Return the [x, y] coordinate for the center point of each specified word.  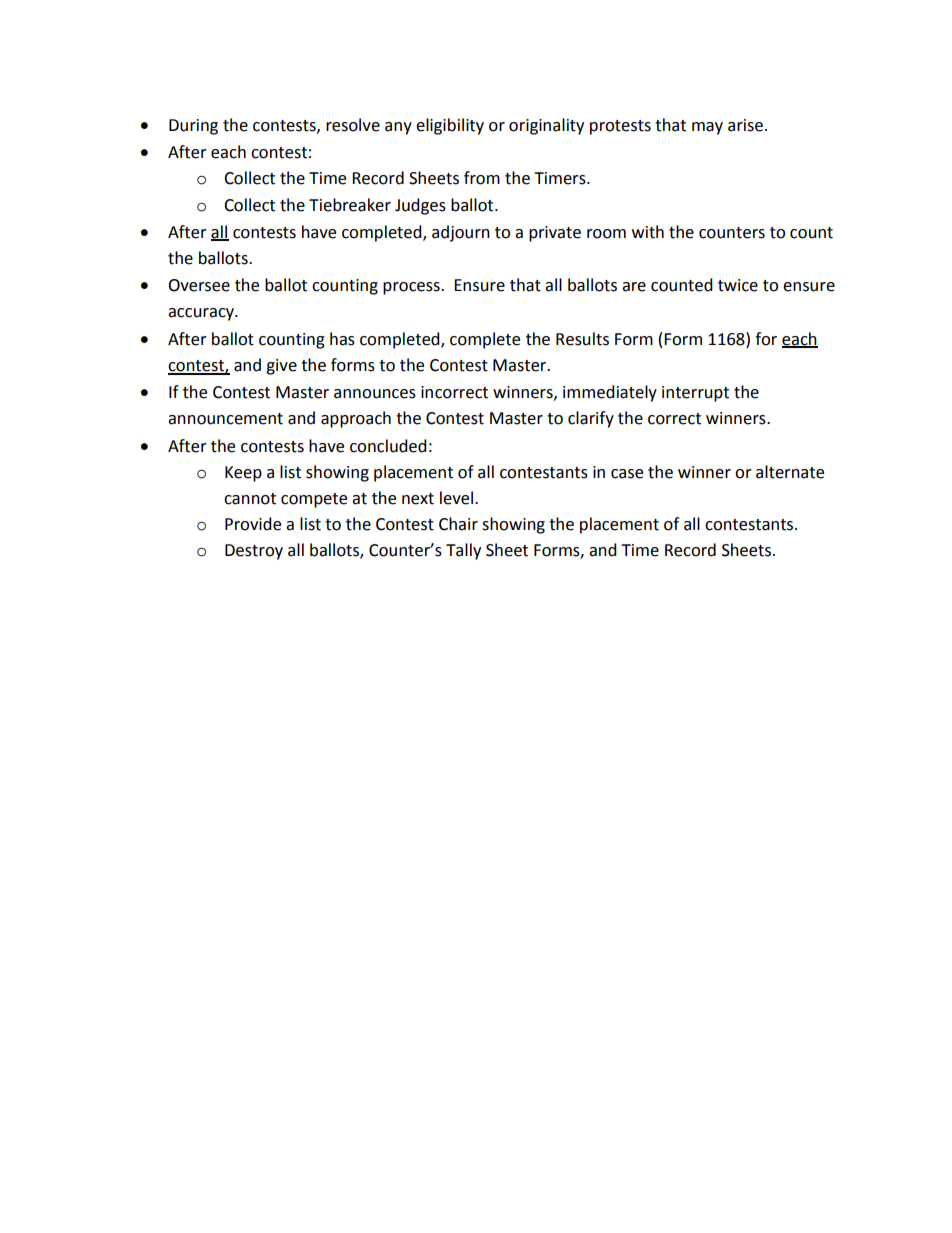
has [342, 339]
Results [582, 339]
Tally [463, 551]
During [193, 127]
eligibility [450, 126]
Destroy [254, 552]
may [707, 128]
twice [738, 285]
